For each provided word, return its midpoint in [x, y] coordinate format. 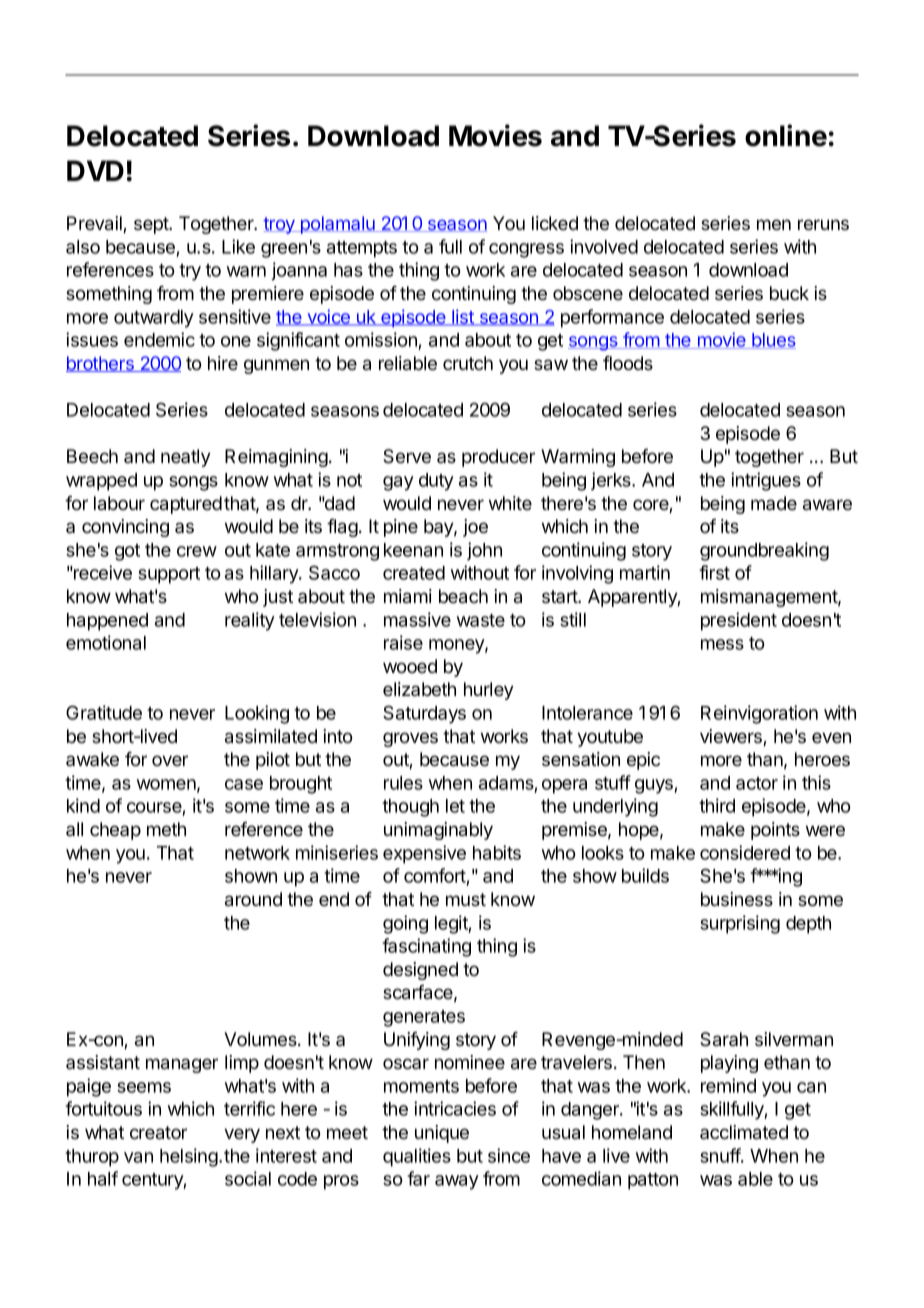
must [466, 899]
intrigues [766, 481]
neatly [186, 458]
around [253, 899]
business [737, 899]
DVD [95, 170]
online [786, 135]
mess [722, 644]
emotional [106, 642]
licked [555, 223]
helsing [190, 1157]
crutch [468, 363]
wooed [410, 666]
